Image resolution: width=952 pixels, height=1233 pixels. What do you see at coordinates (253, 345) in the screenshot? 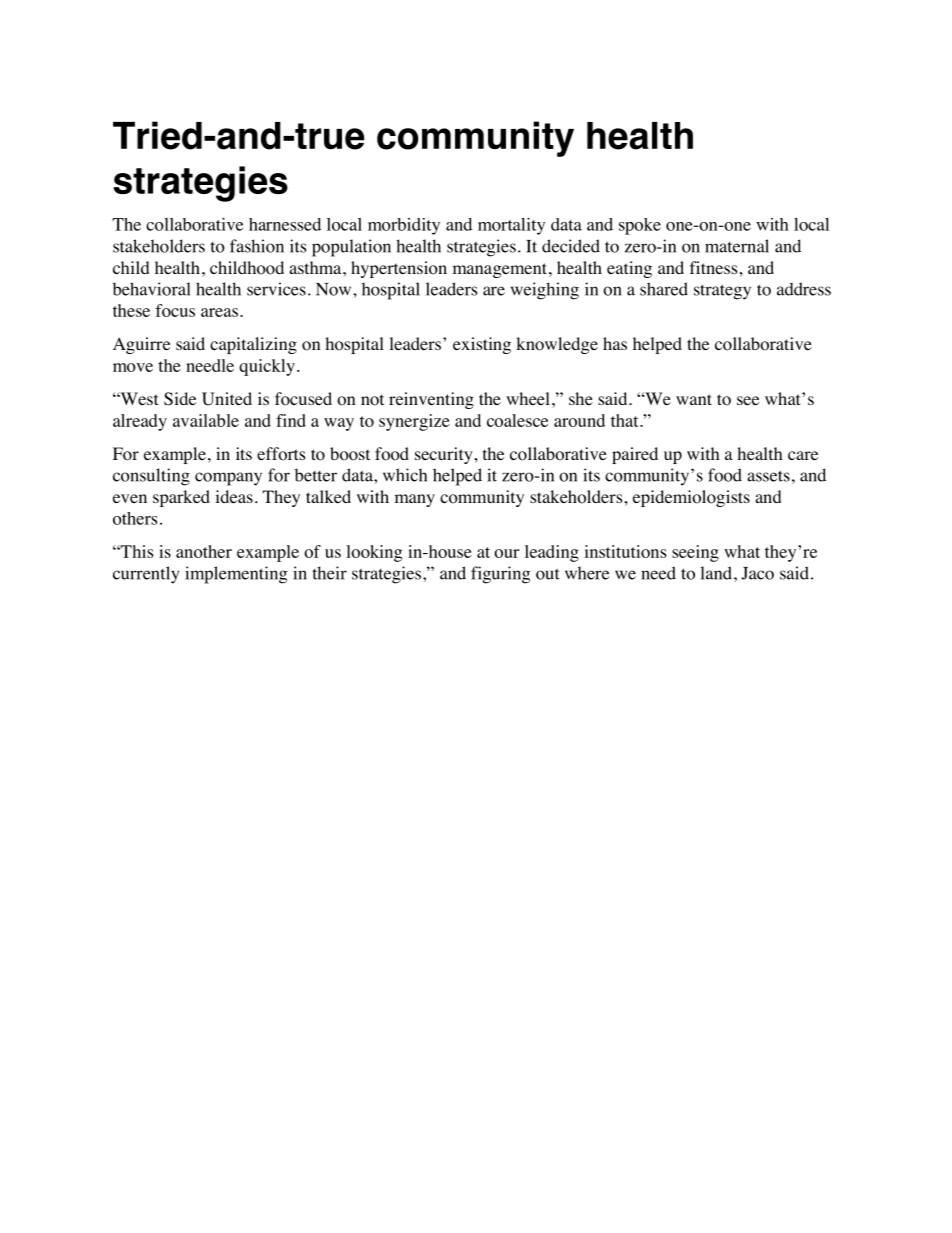
I see `capitalizing` at bounding box center [253, 345].
